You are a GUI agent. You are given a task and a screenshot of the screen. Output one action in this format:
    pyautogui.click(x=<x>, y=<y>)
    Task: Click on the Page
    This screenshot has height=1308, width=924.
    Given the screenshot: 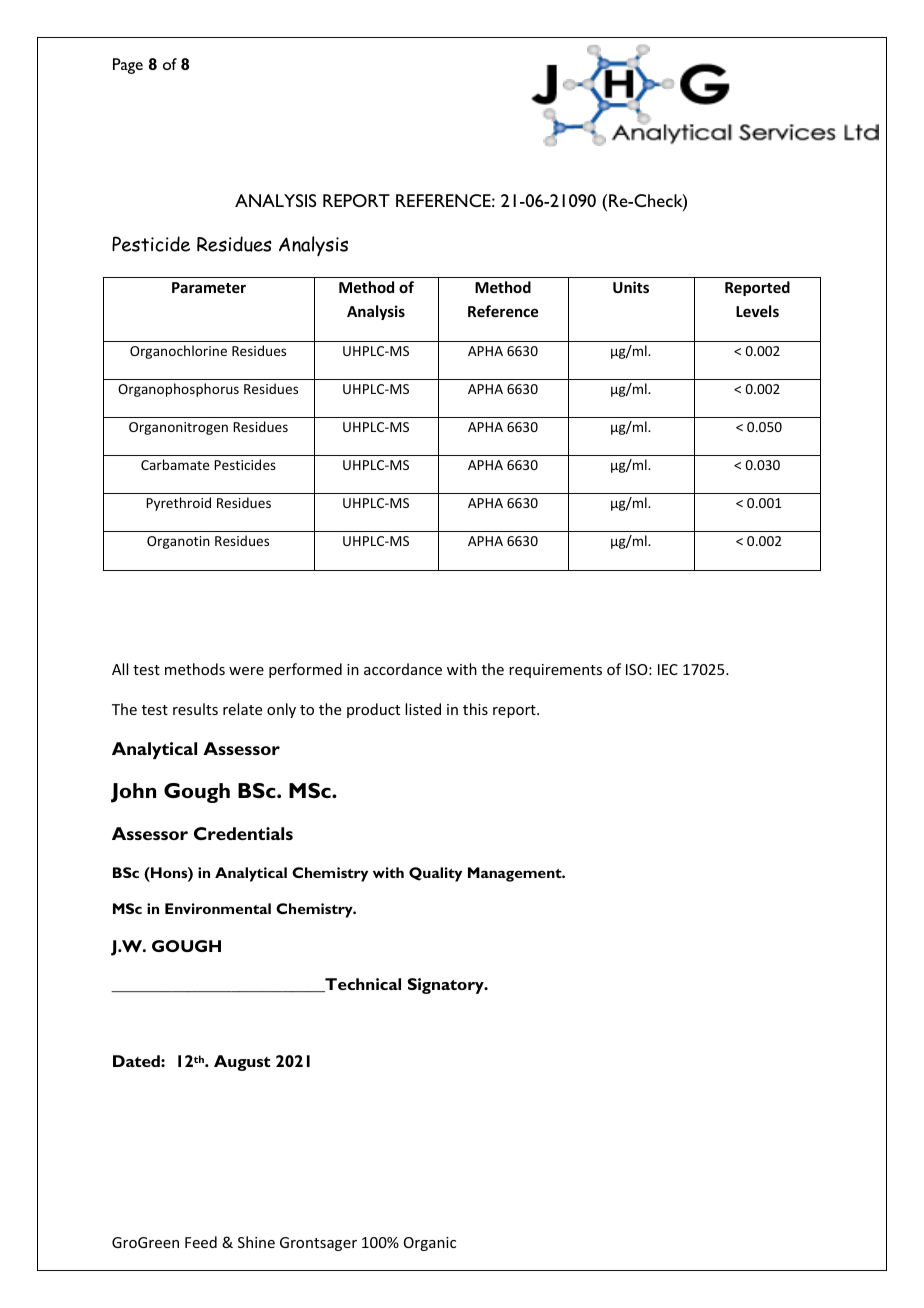 What is the action you would take?
    pyautogui.click(x=128, y=66)
